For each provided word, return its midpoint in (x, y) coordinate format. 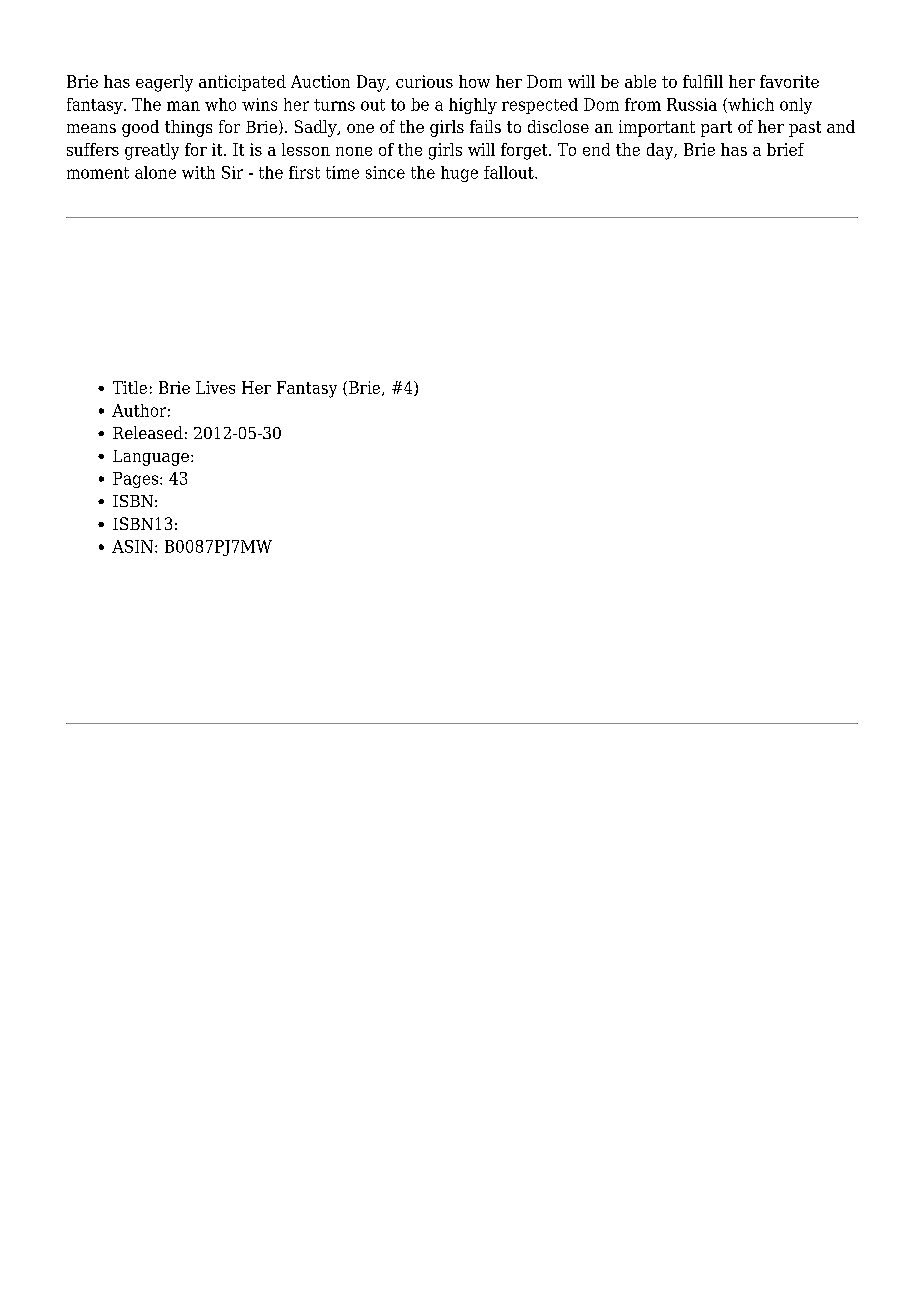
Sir (232, 172)
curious (424, 81)
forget (525, 151)
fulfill (703, 81)
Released (148, 432)
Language (151, 458)
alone (155, 172)
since (385, 172)
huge (459, 174)
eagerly (164, 83)
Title (130, 387)
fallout (510, 172)
